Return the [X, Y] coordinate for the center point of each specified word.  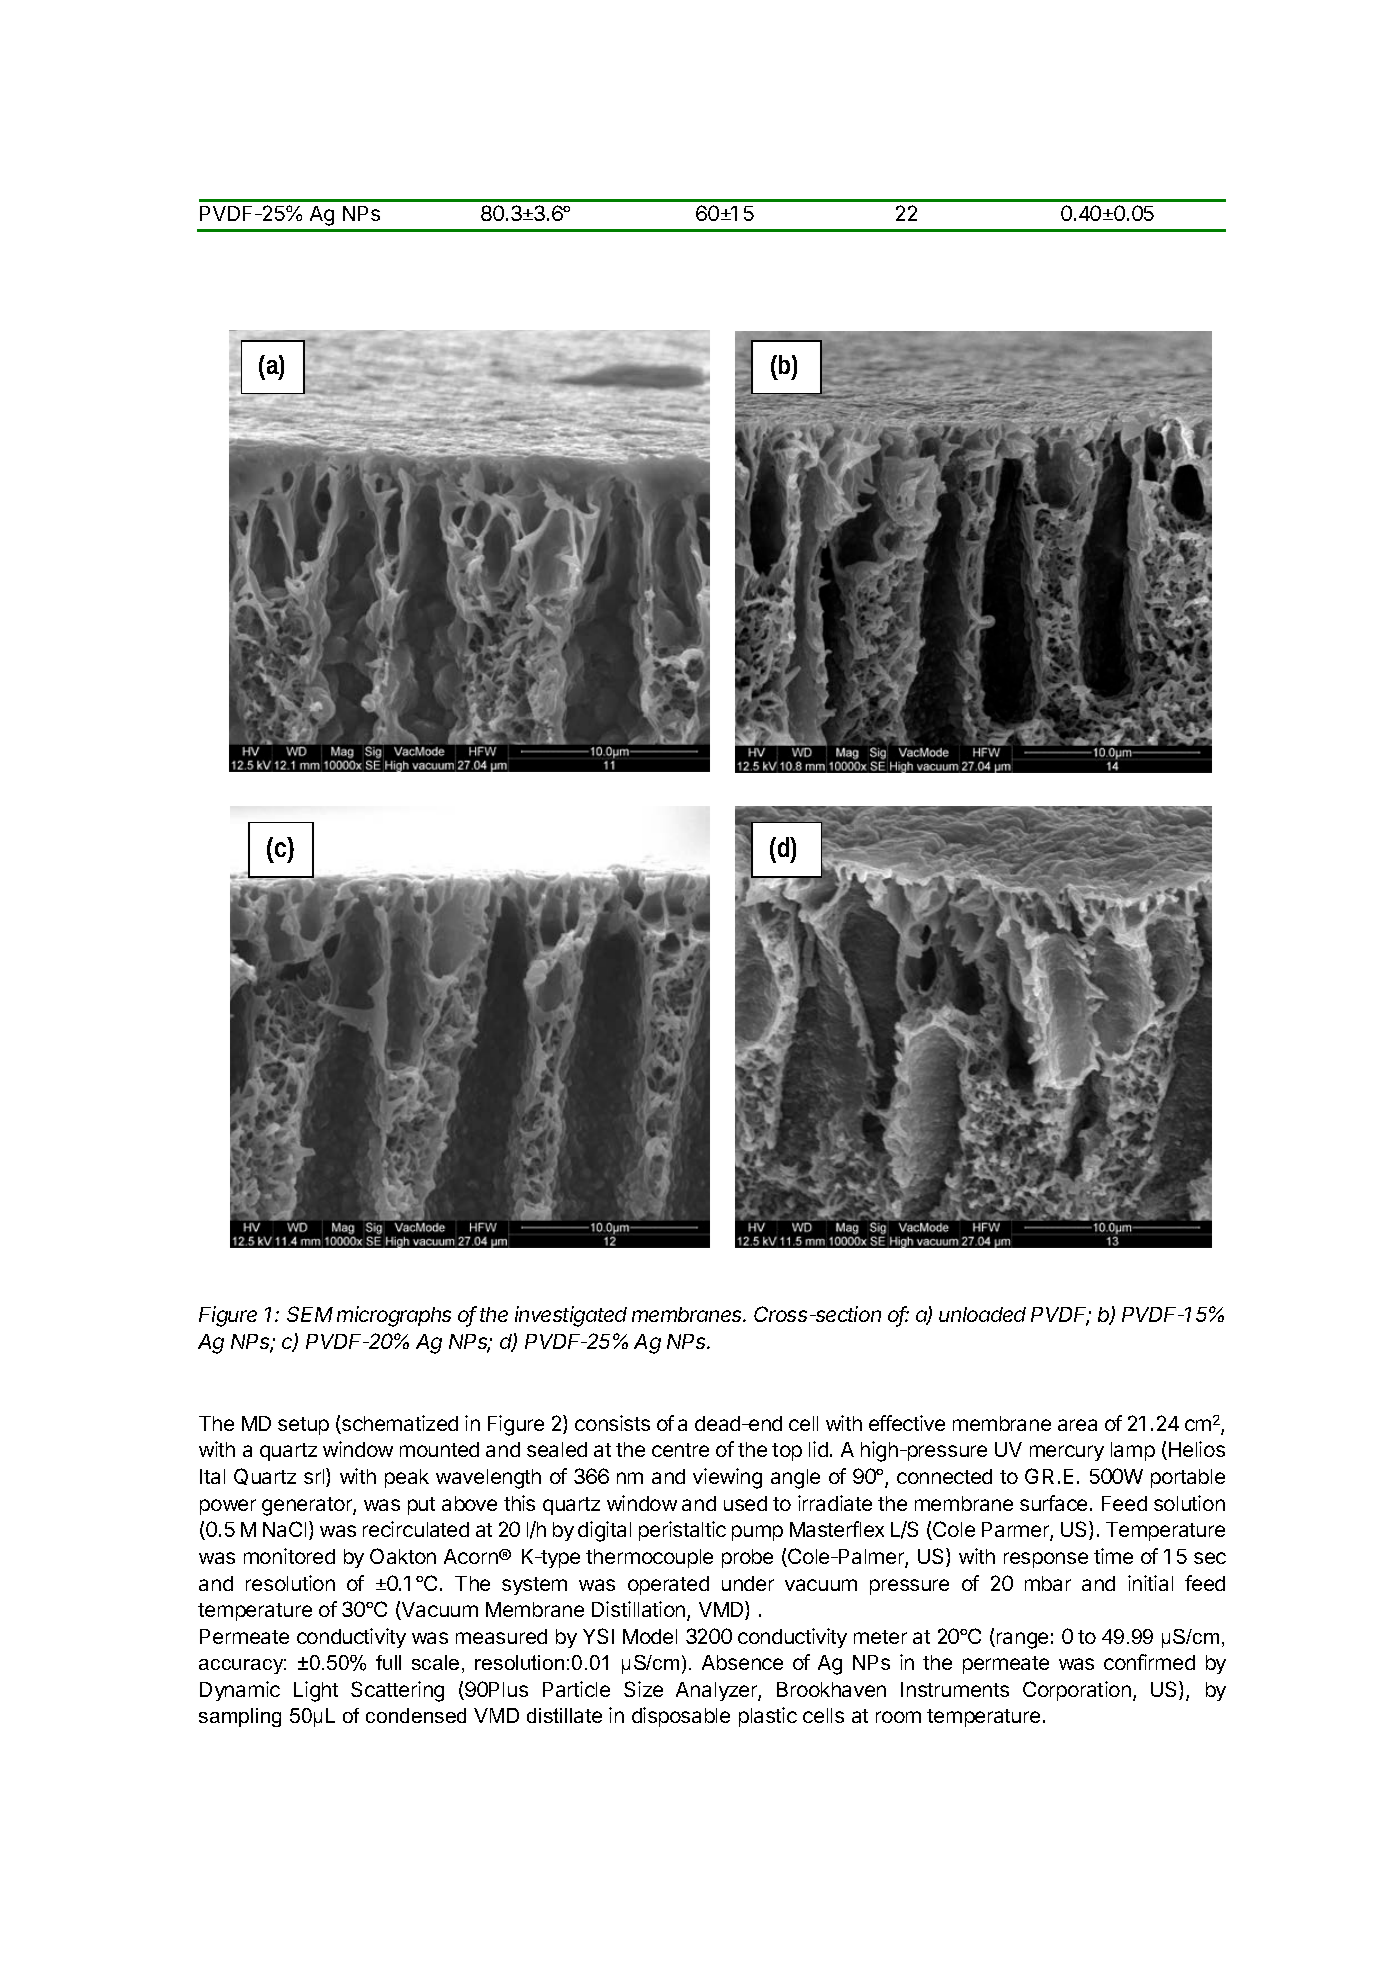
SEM [310, 1314]
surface [1053, 1503]
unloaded [982, 1314]
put [421, 1506]
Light [316, 1691]
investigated [571, 1316]
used [745, 1503]
